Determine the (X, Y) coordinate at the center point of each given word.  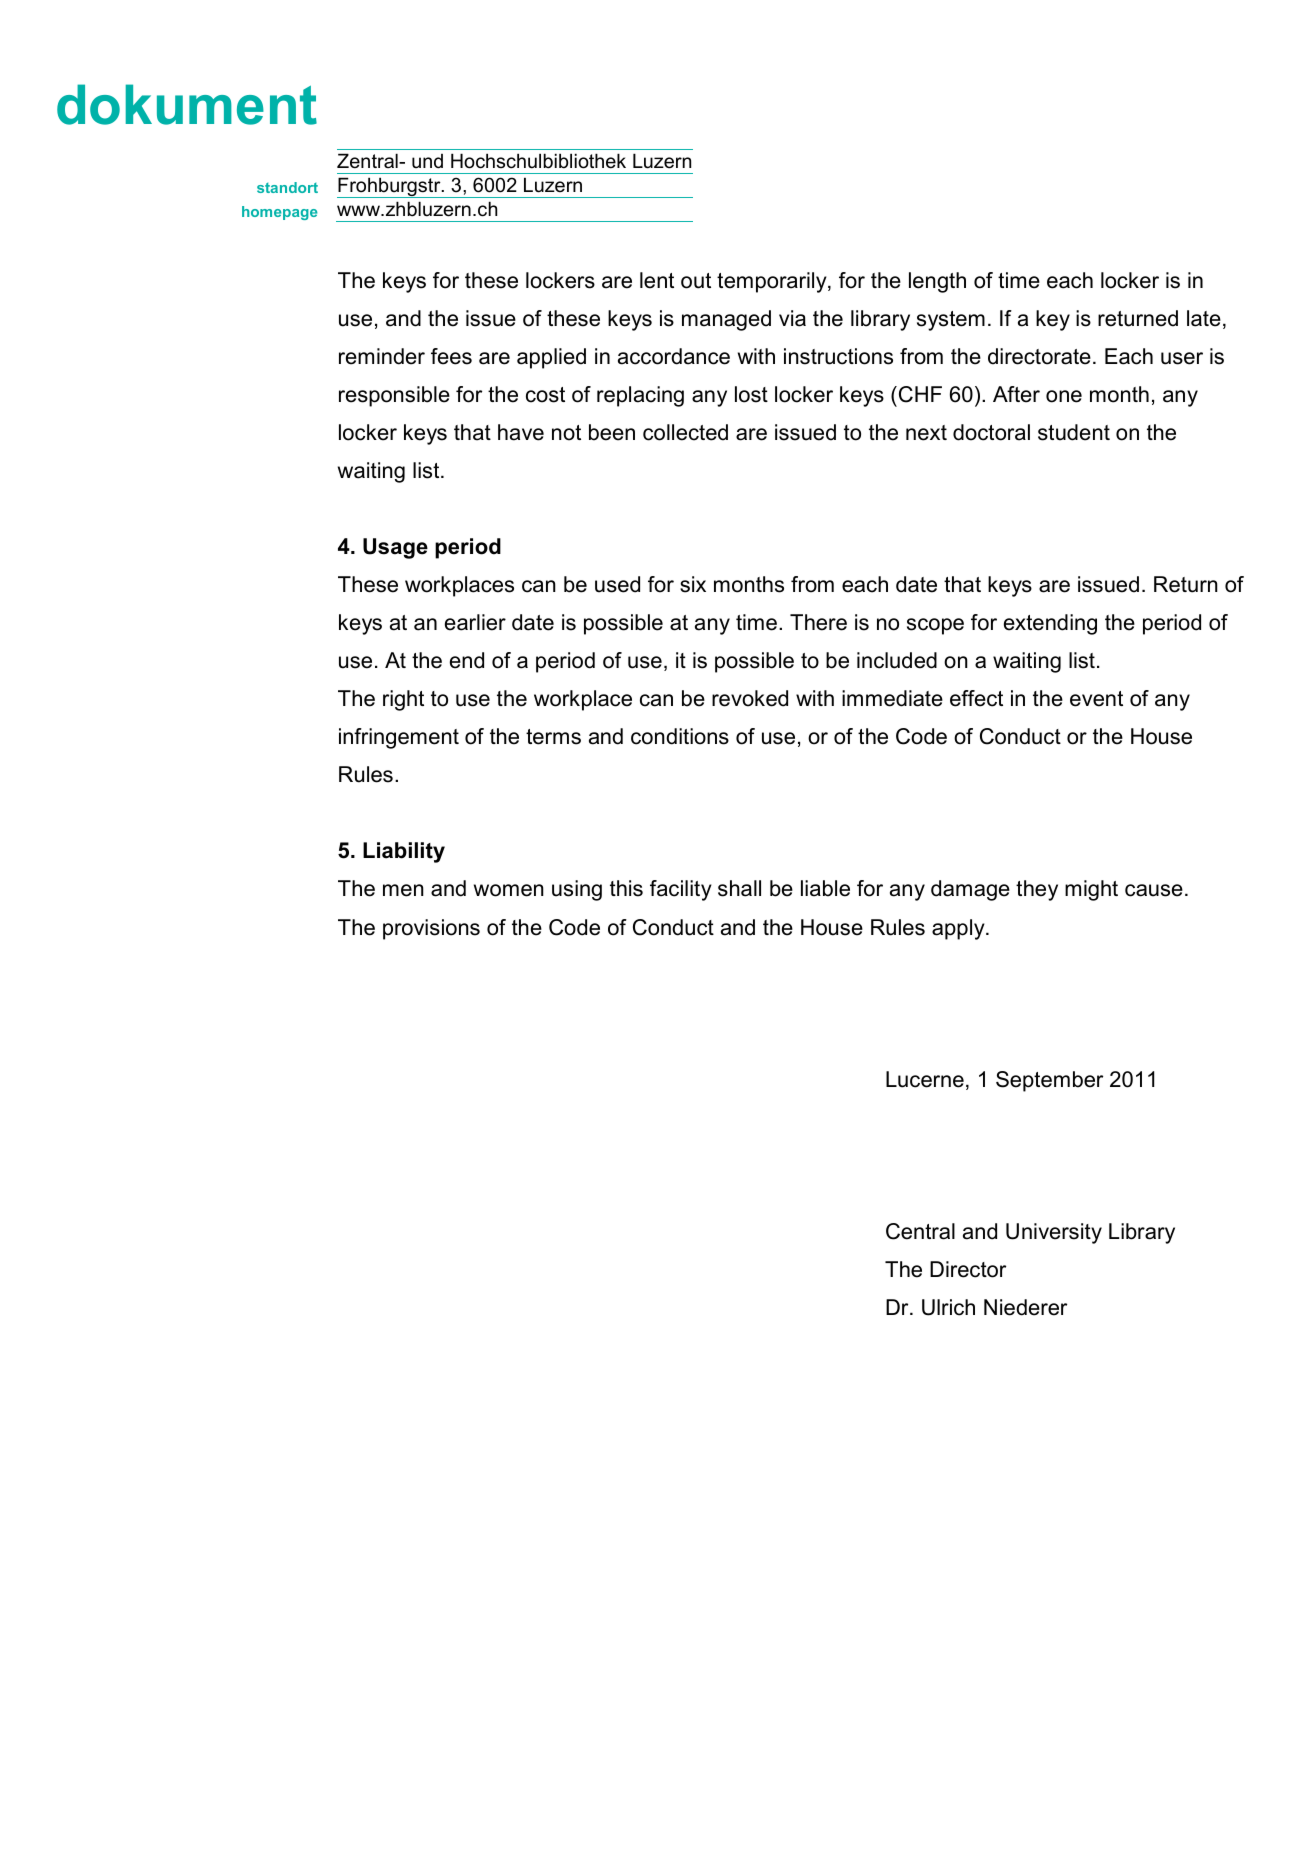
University (1054, 1233)
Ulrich (948, 1307)
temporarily (773, 282)
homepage (280, 213)
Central (920, 1231)
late (1204, 318)
